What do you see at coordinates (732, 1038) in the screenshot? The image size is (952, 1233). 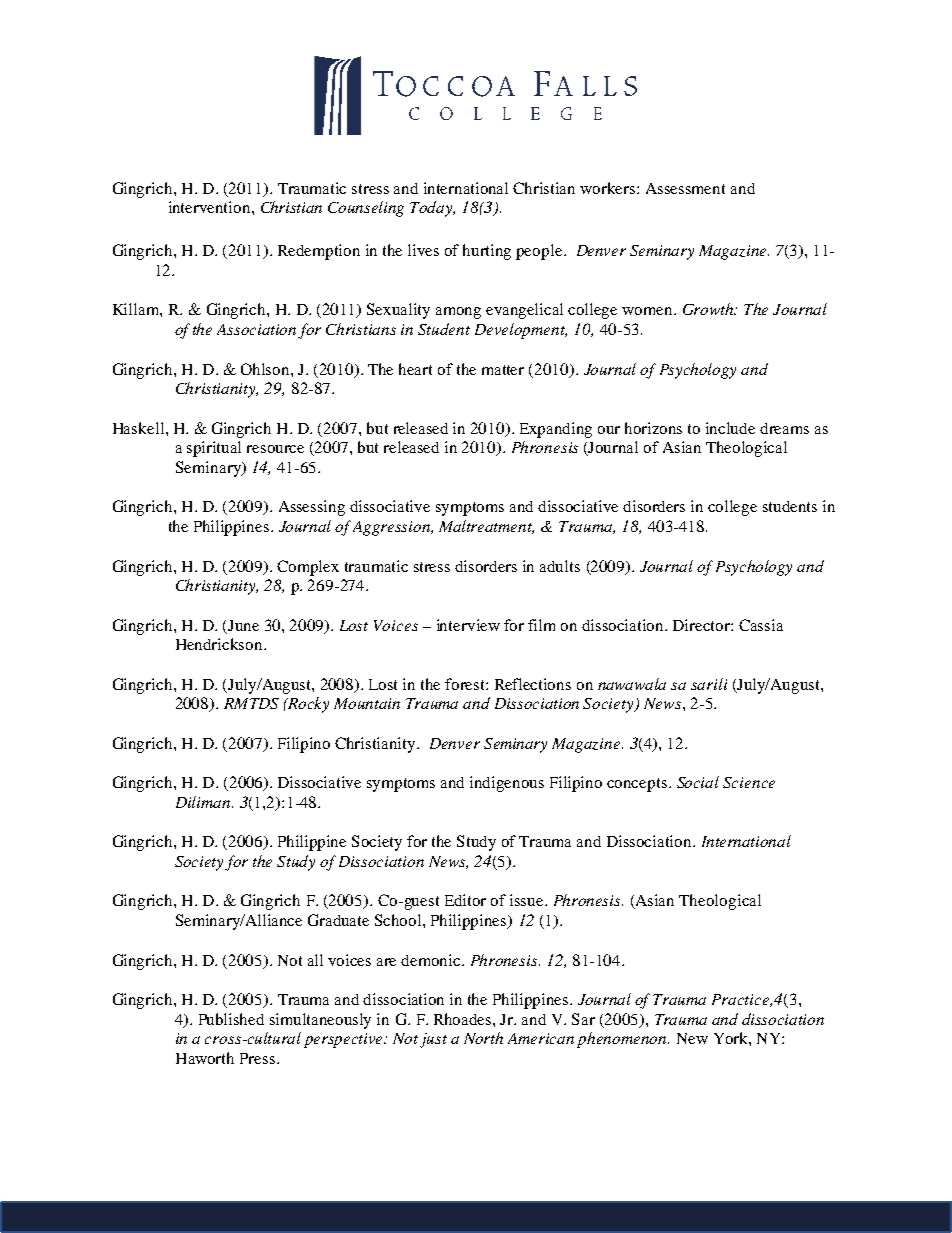 I see `York` at bounding box center [732, 1038].
